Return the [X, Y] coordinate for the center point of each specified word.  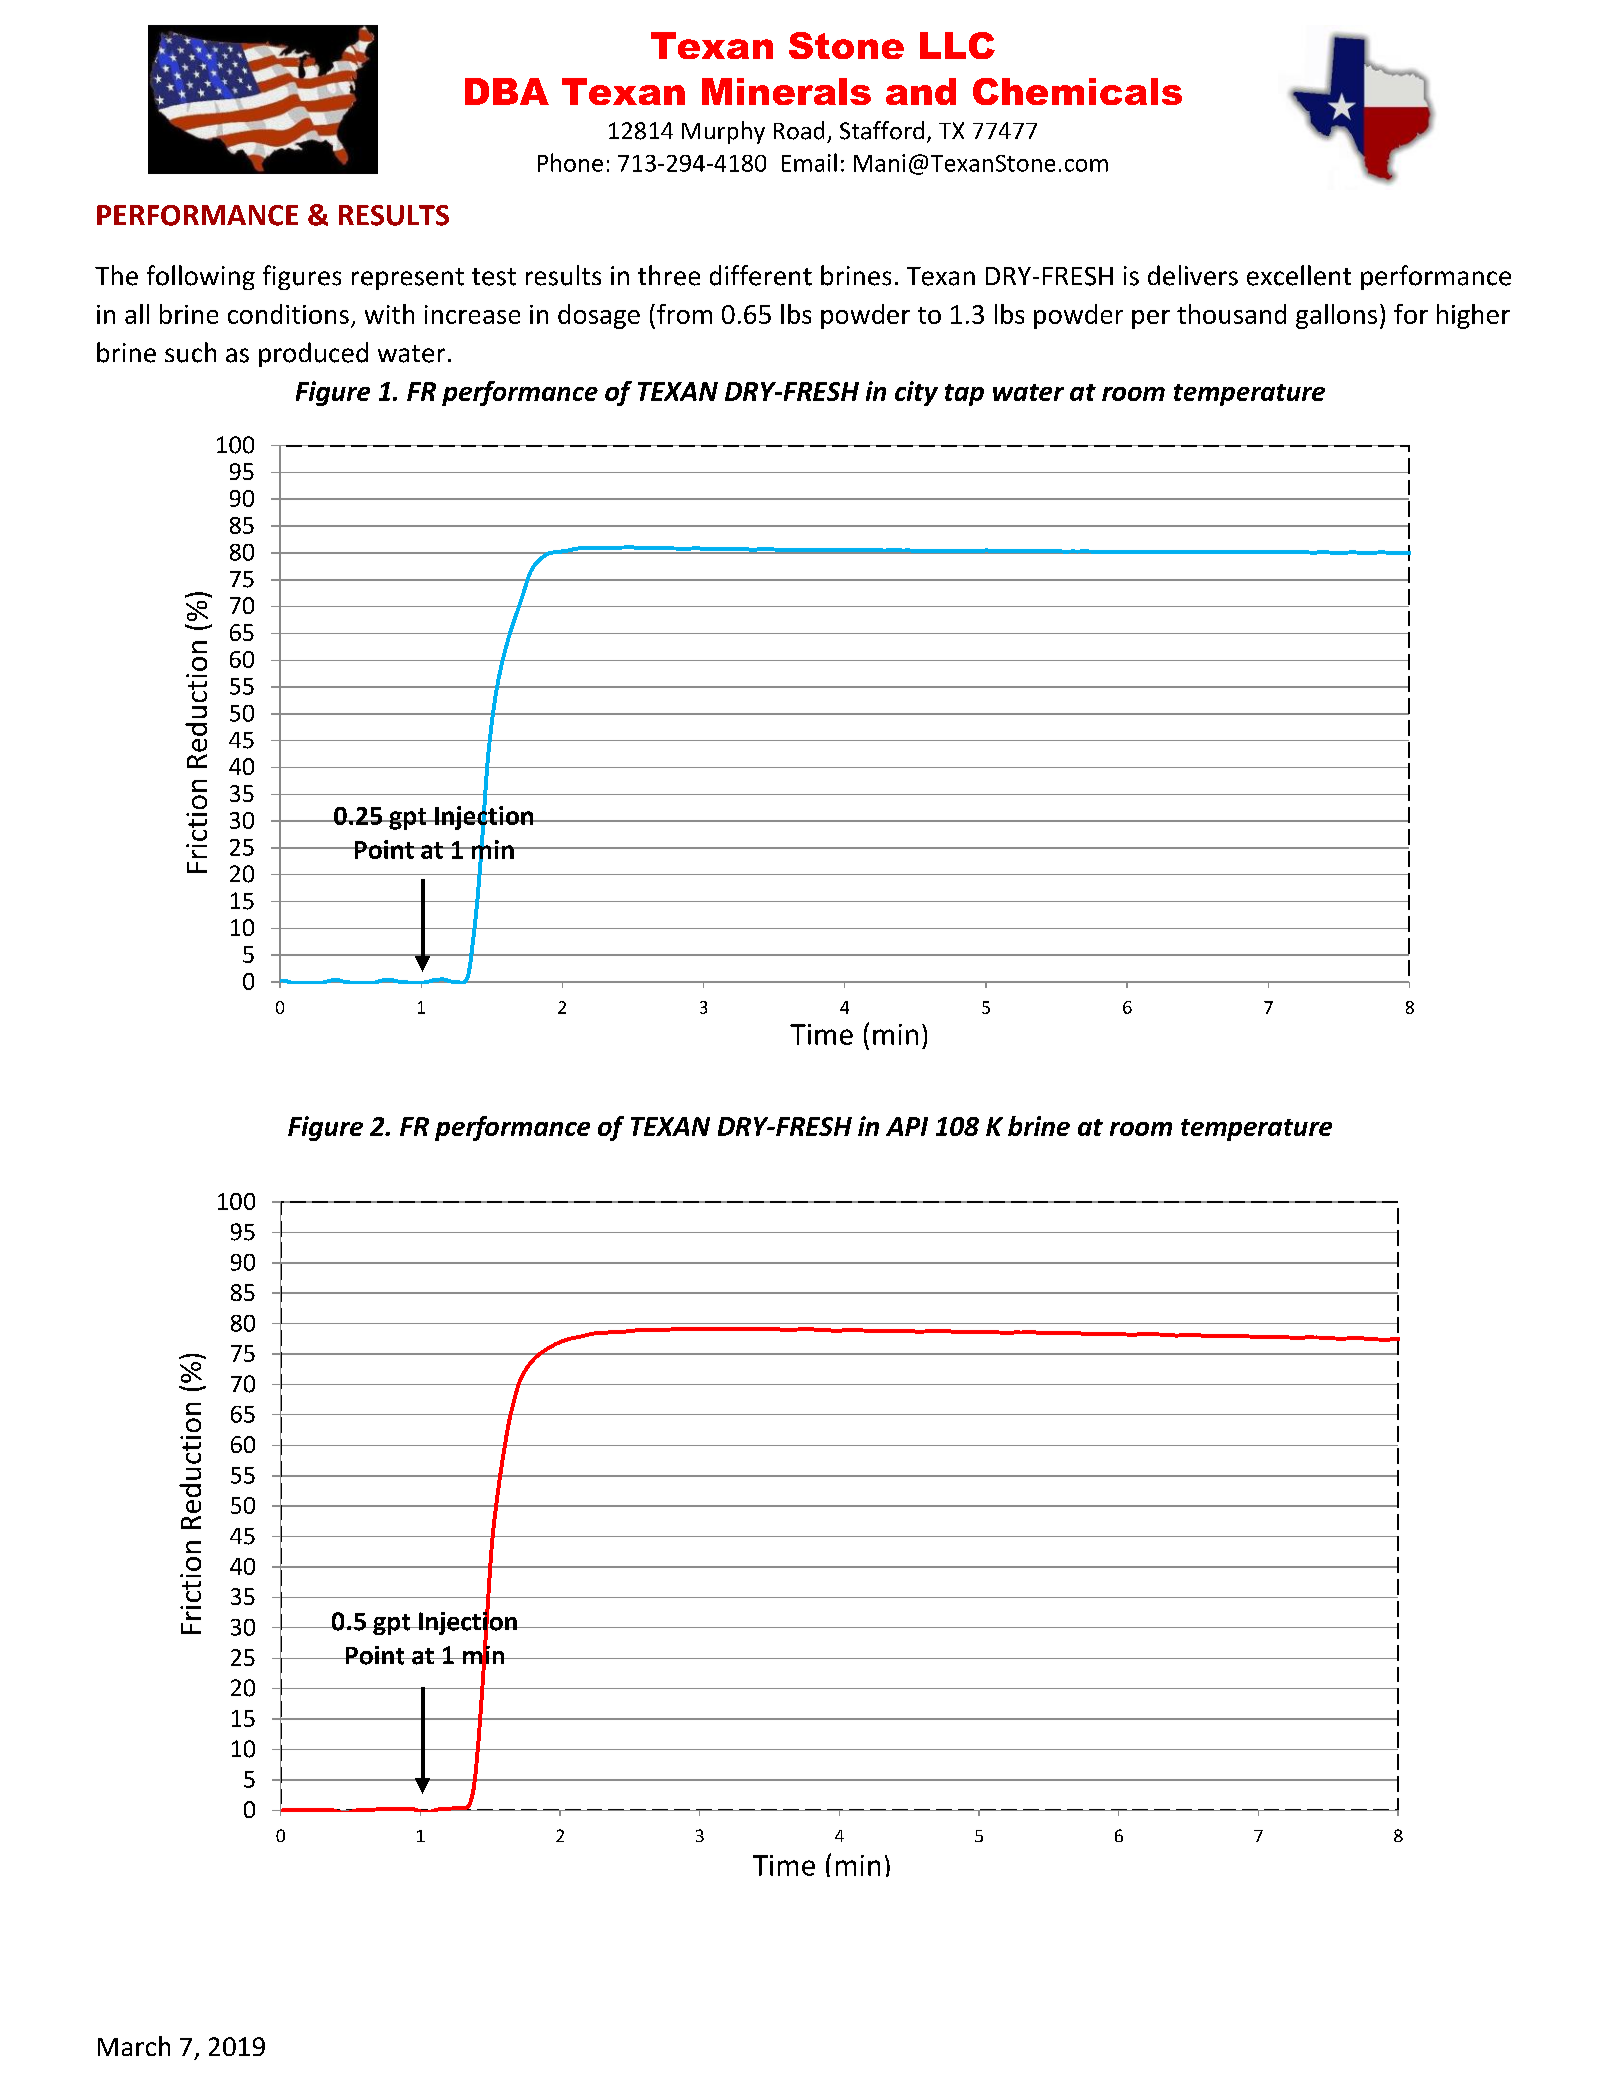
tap [964, 395]
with [389, 314]
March [134, 2046]
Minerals [786, 91]
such [190, 352]
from [684, 314]
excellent [1299, 275]
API [907, 1126]
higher [1473, 316]
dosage [599, 316]
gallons [1336, 316]
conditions [288, 314]
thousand [1231, 314]
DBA [507, 91]
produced [313, 354]
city [916, 393]
